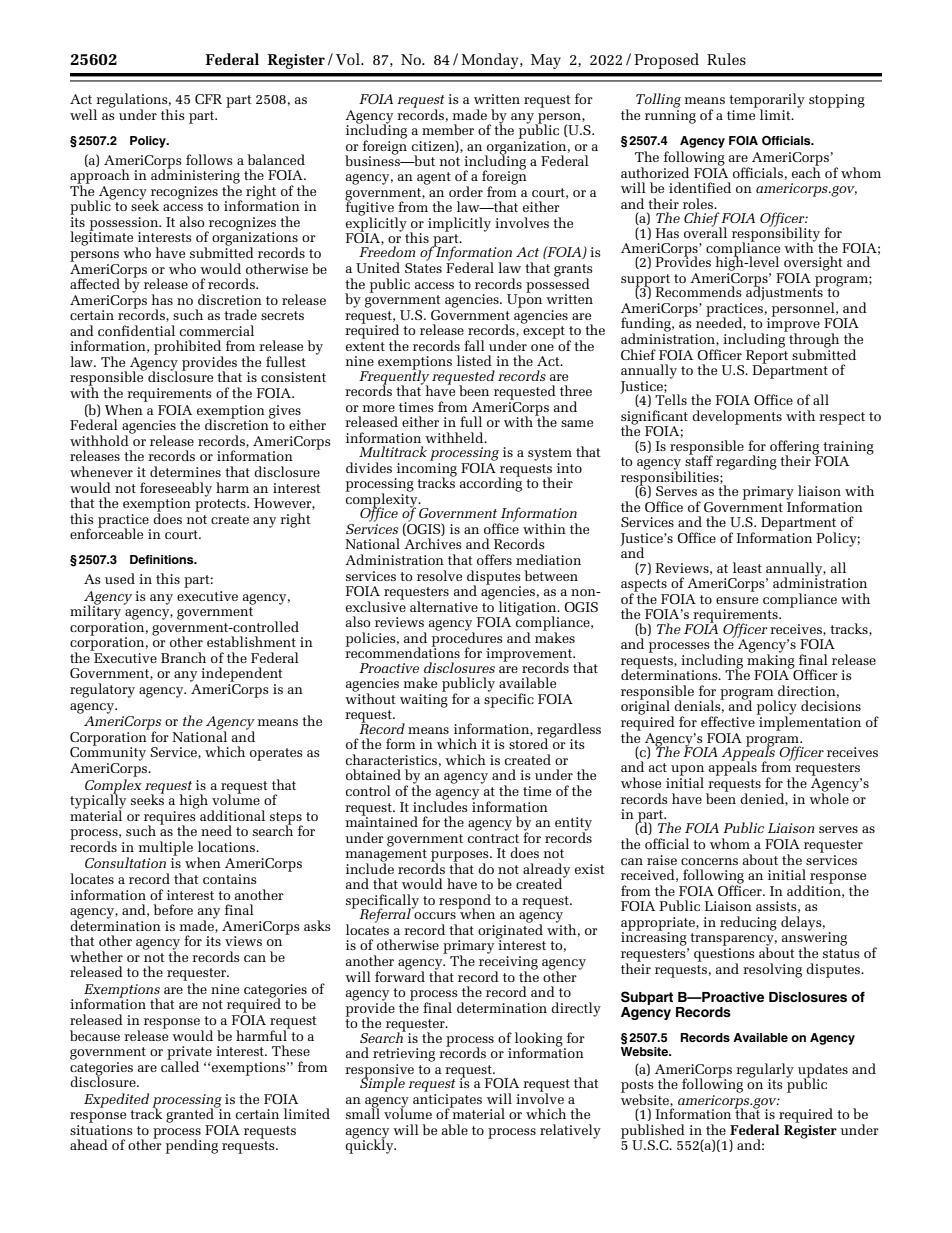 The width and height of the screenshot is (952, 1233). Describe the element at coordinates (439, 575) in the screenshot. I see `resolve` at that location.
